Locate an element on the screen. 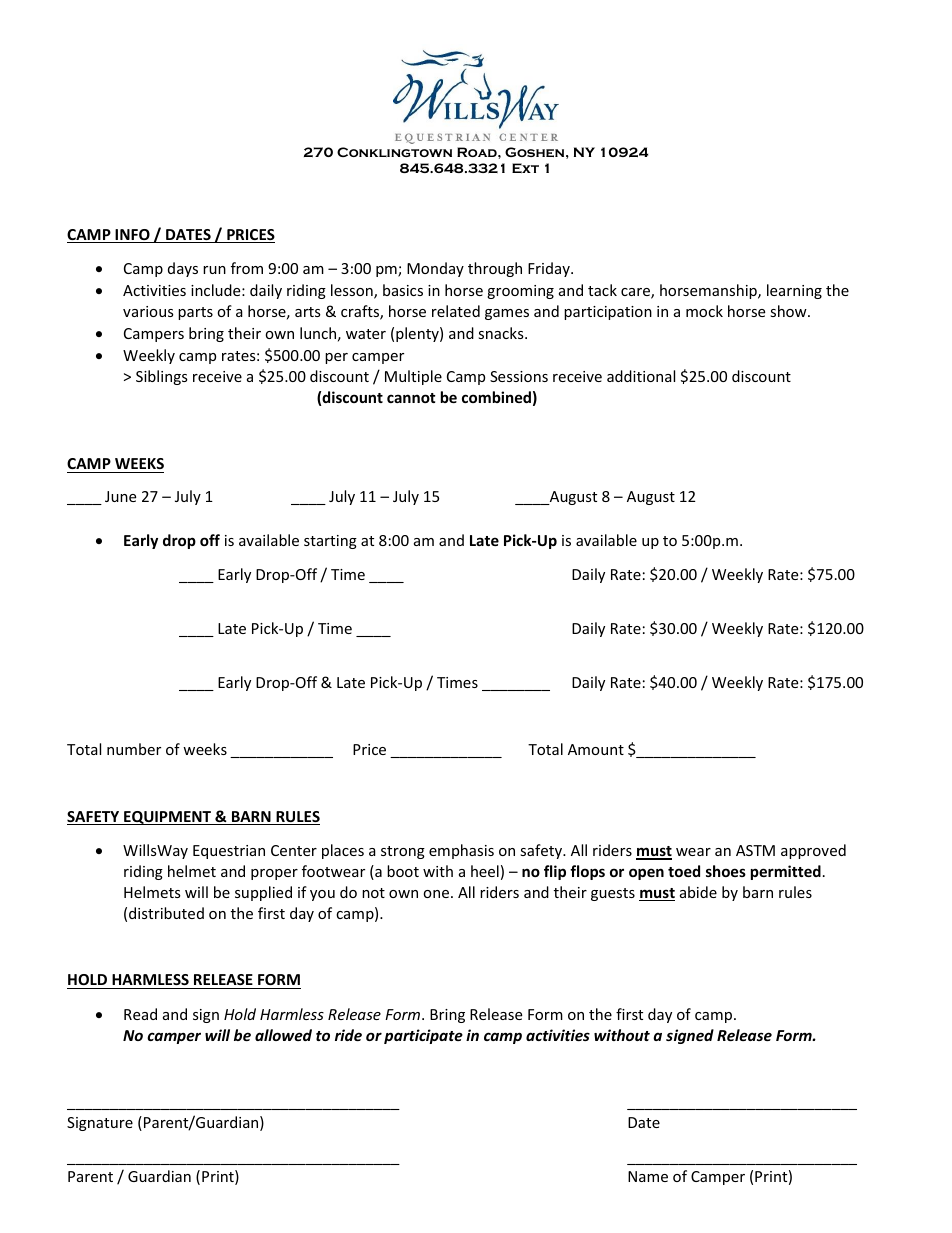 The image size is (952, 1233). participate is located at coordinates (423, 1036).
